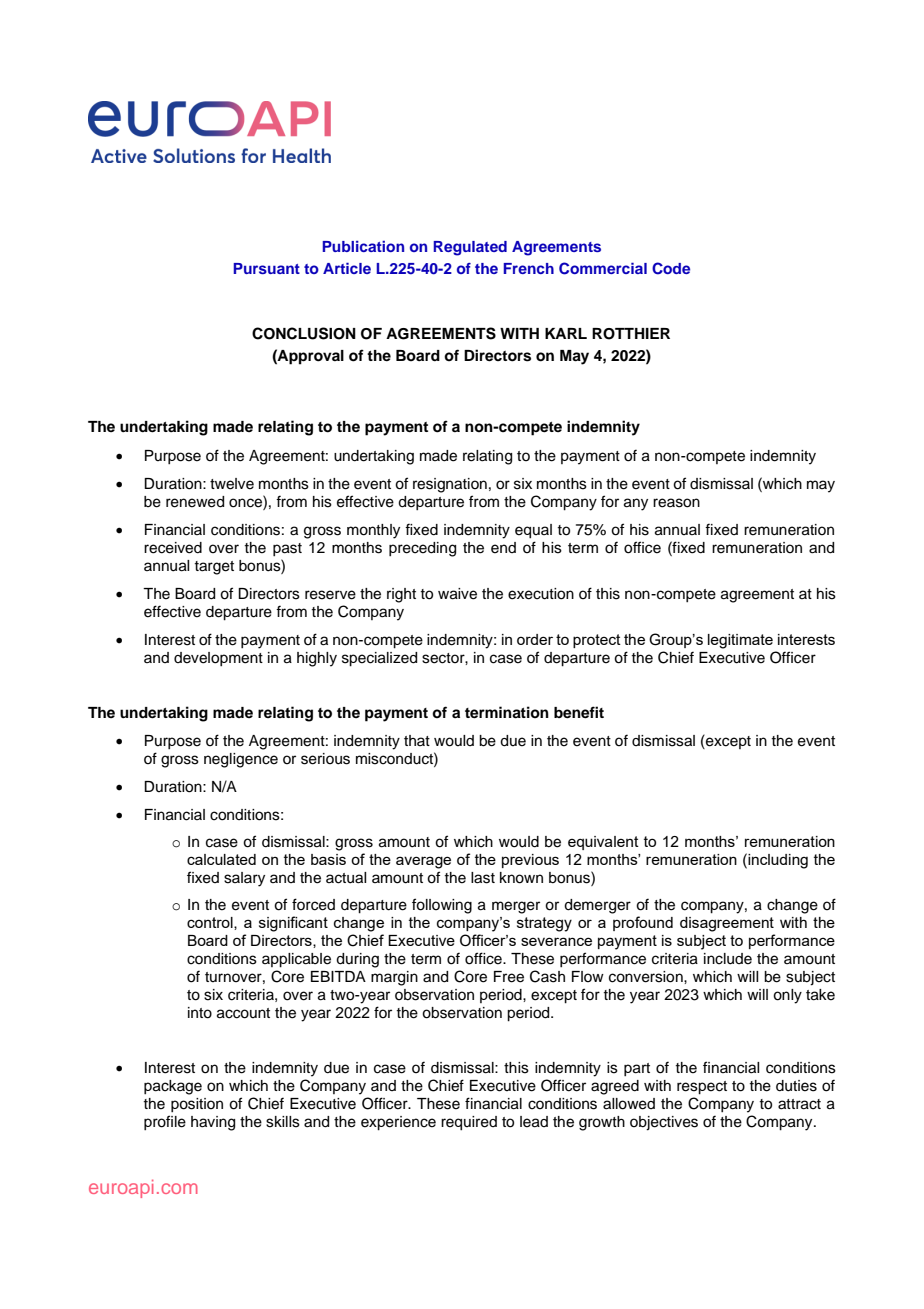 The height and width of the page is (1309, 924). What do you see at coordinates (528, 268) in the page?
I see `French` at bounding box center [528, 268].
